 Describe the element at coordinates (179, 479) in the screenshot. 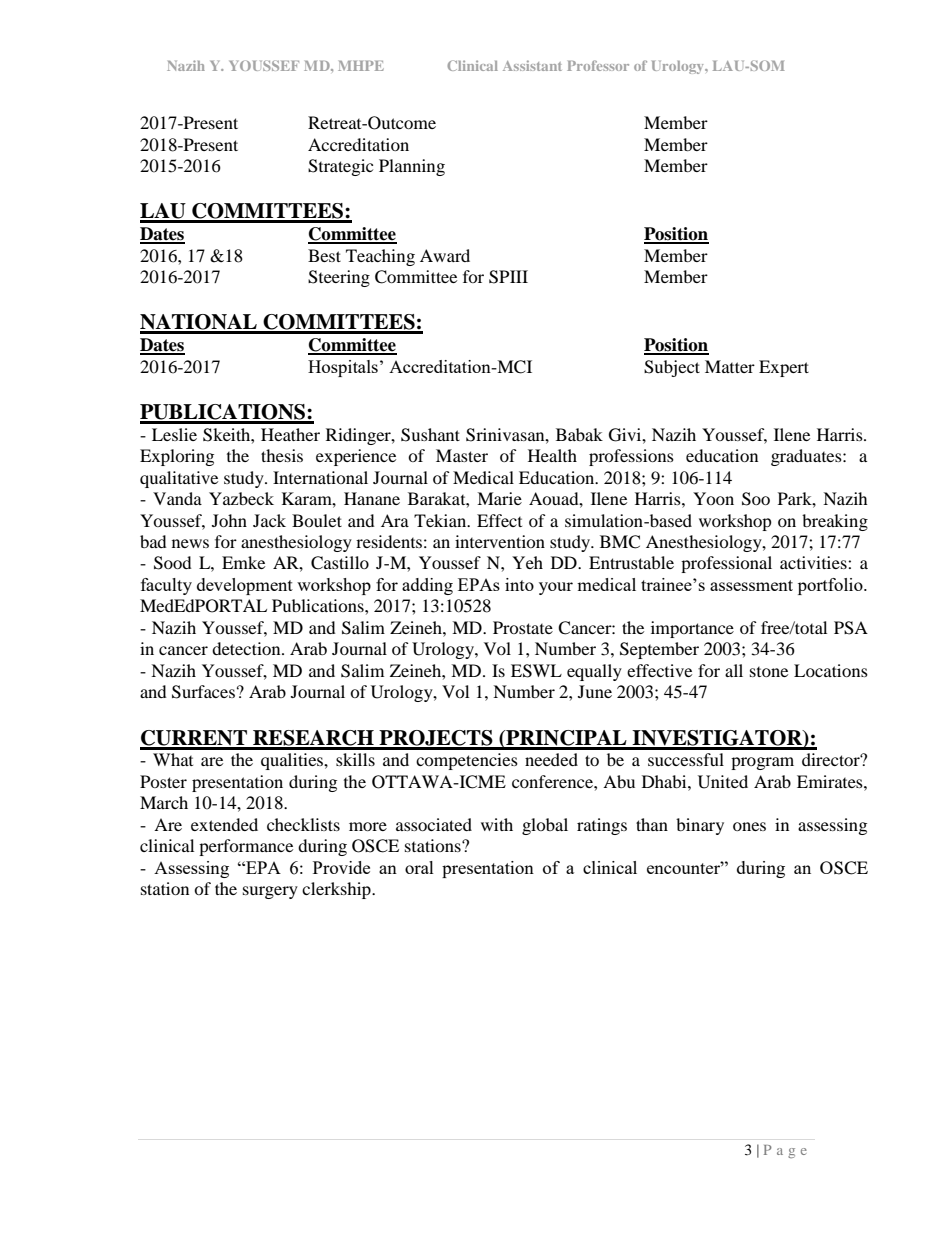

I see `qualitative` at that location.
